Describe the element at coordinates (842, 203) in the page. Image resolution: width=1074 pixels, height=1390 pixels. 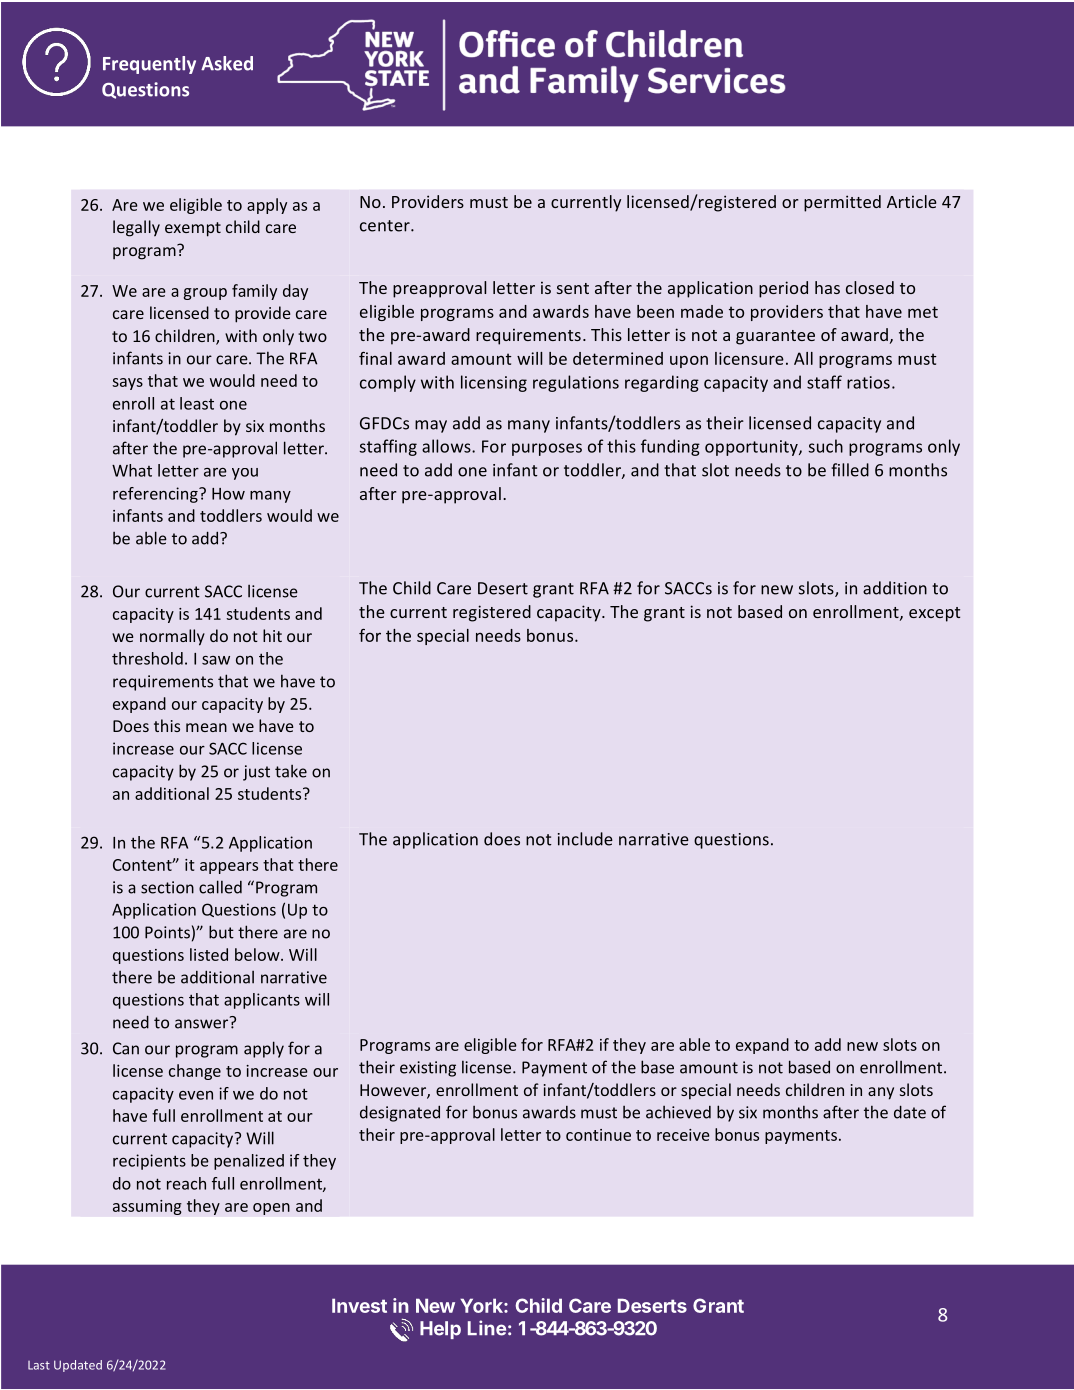
I see `permitted` at that location.
